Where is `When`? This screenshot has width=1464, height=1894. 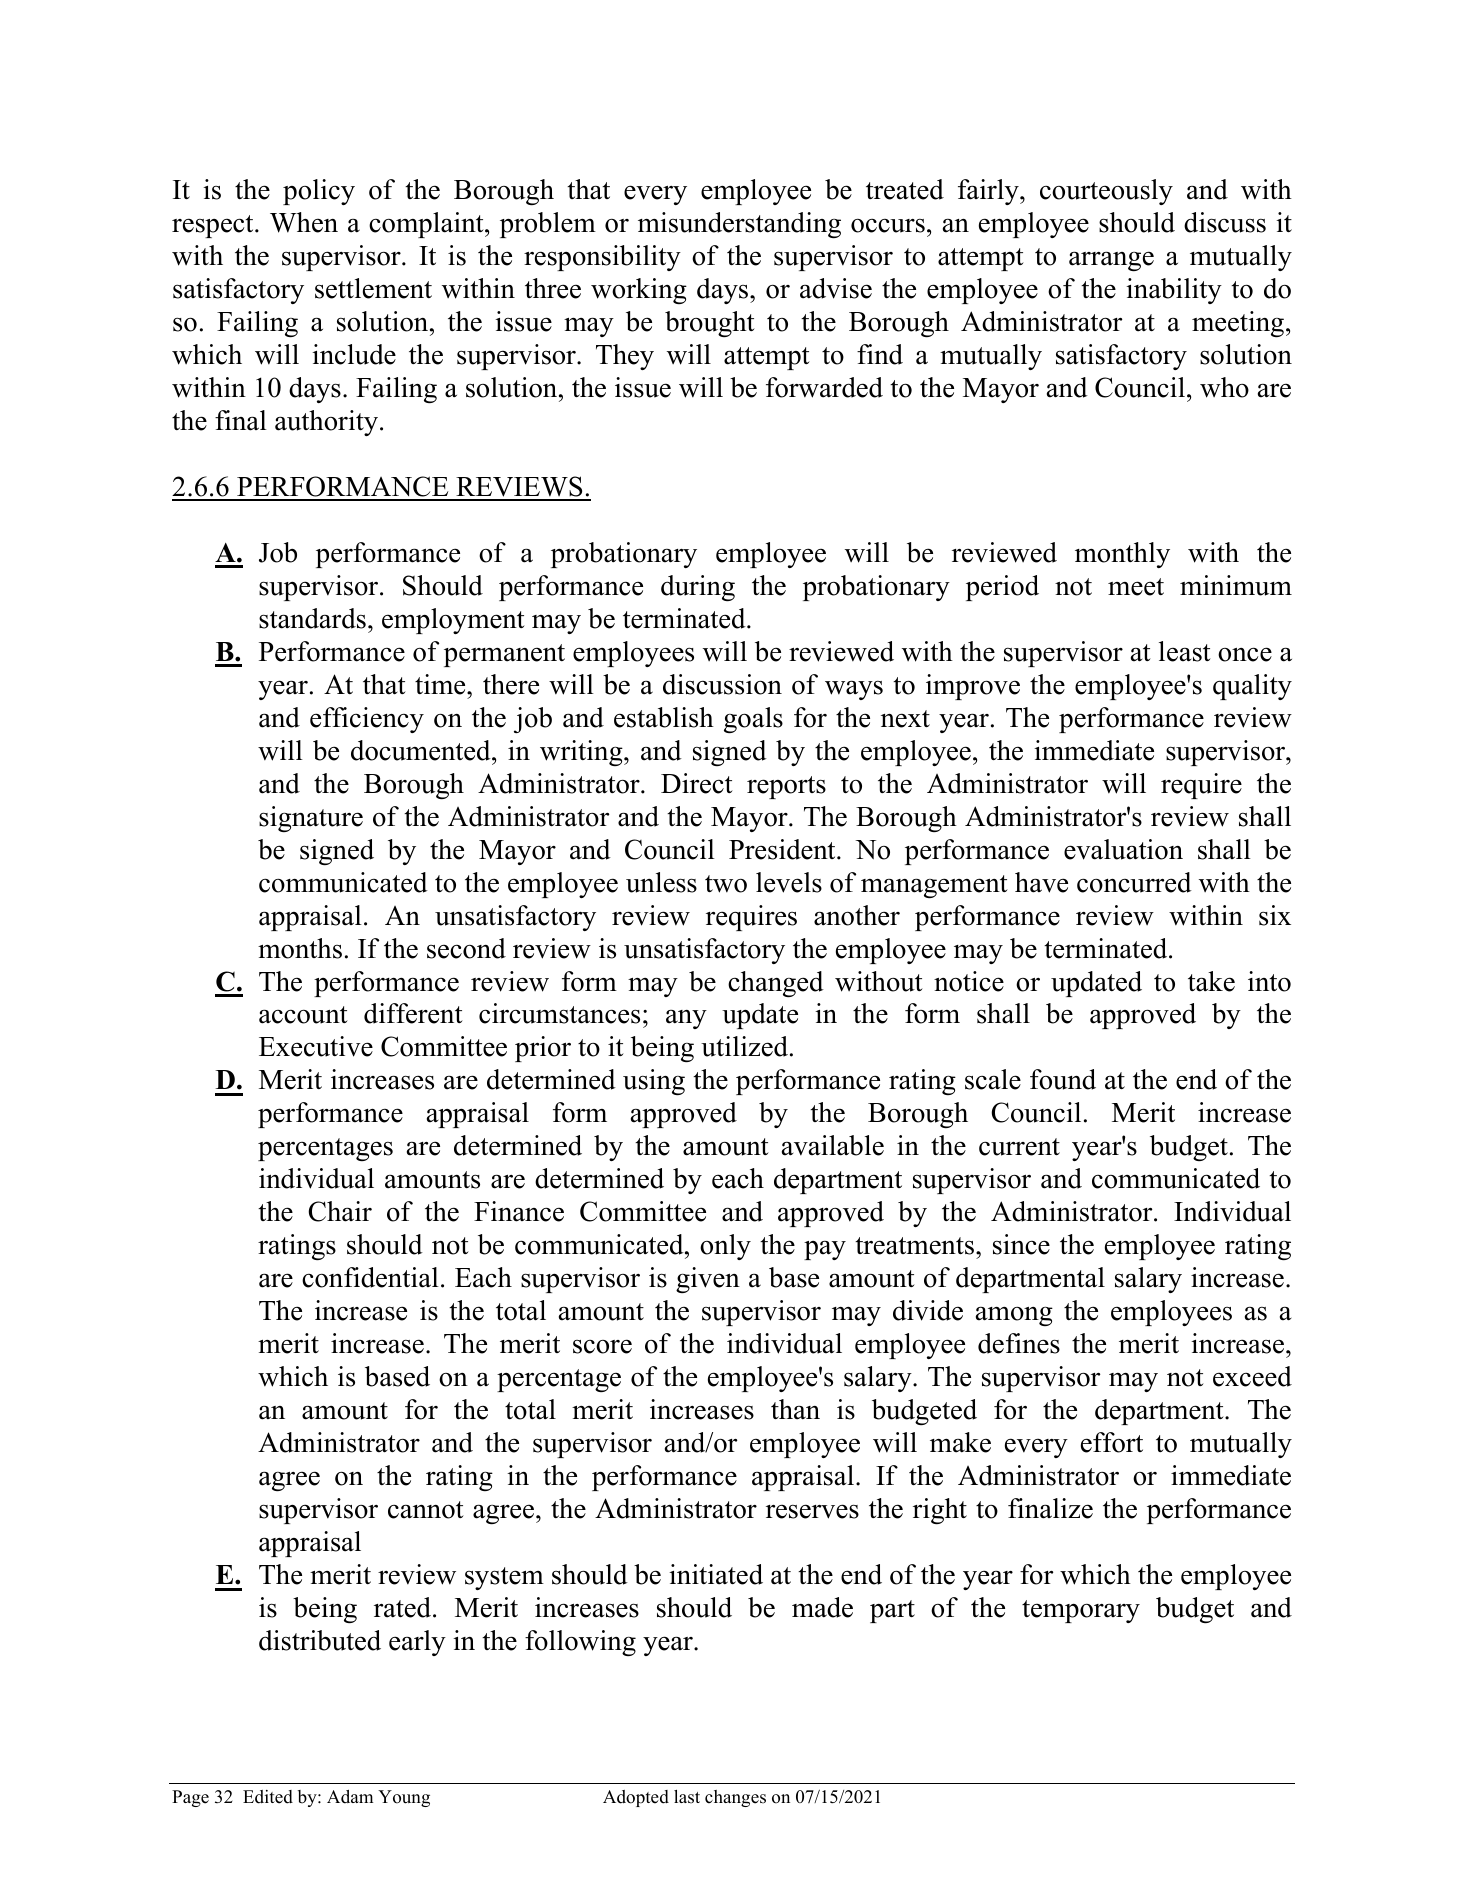
When is located at coordinates (304, 222).
